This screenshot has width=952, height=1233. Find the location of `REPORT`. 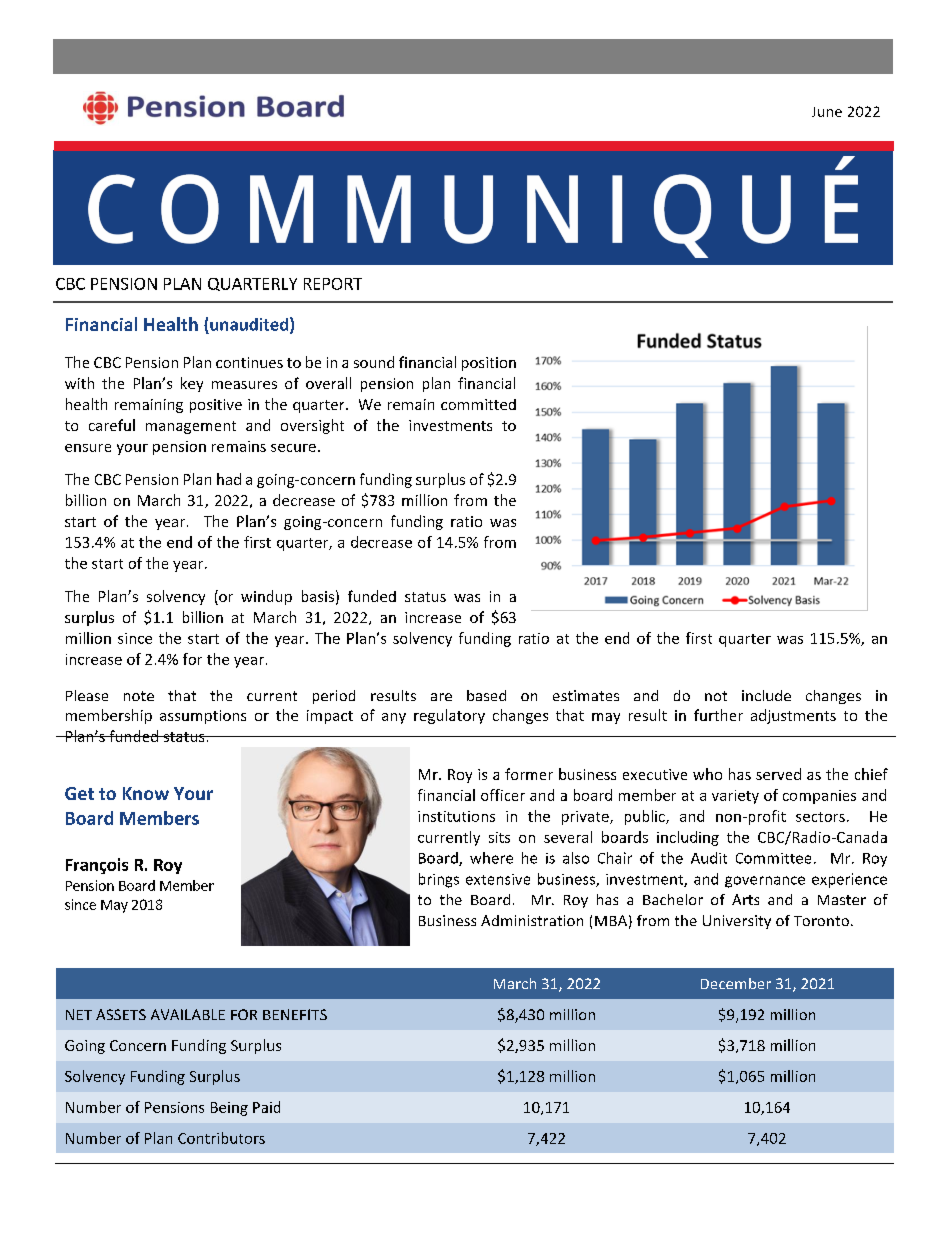

REPORT is located at coordinates (333, 284).
